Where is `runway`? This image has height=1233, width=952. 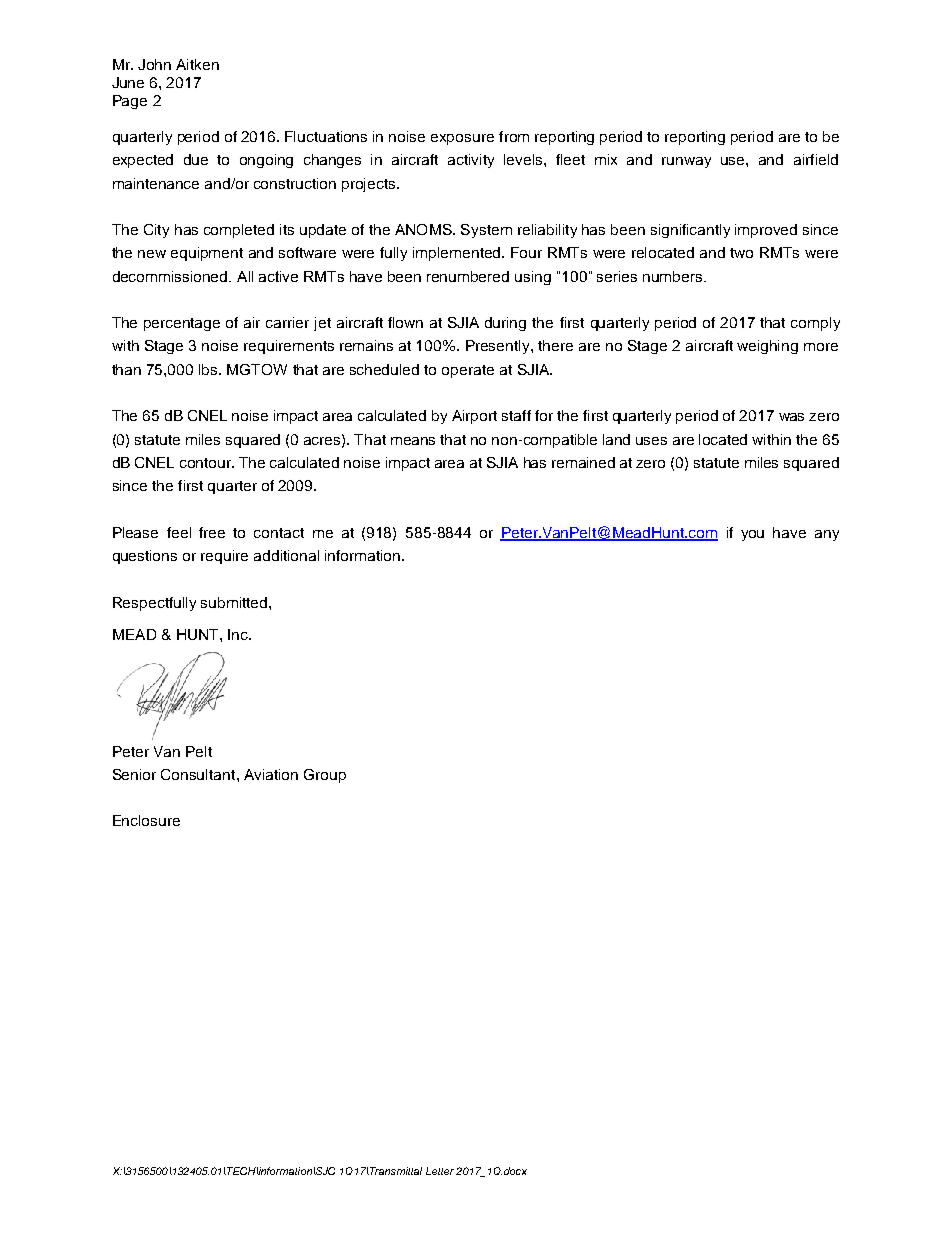
runway is located at coordinates (686, 162).
